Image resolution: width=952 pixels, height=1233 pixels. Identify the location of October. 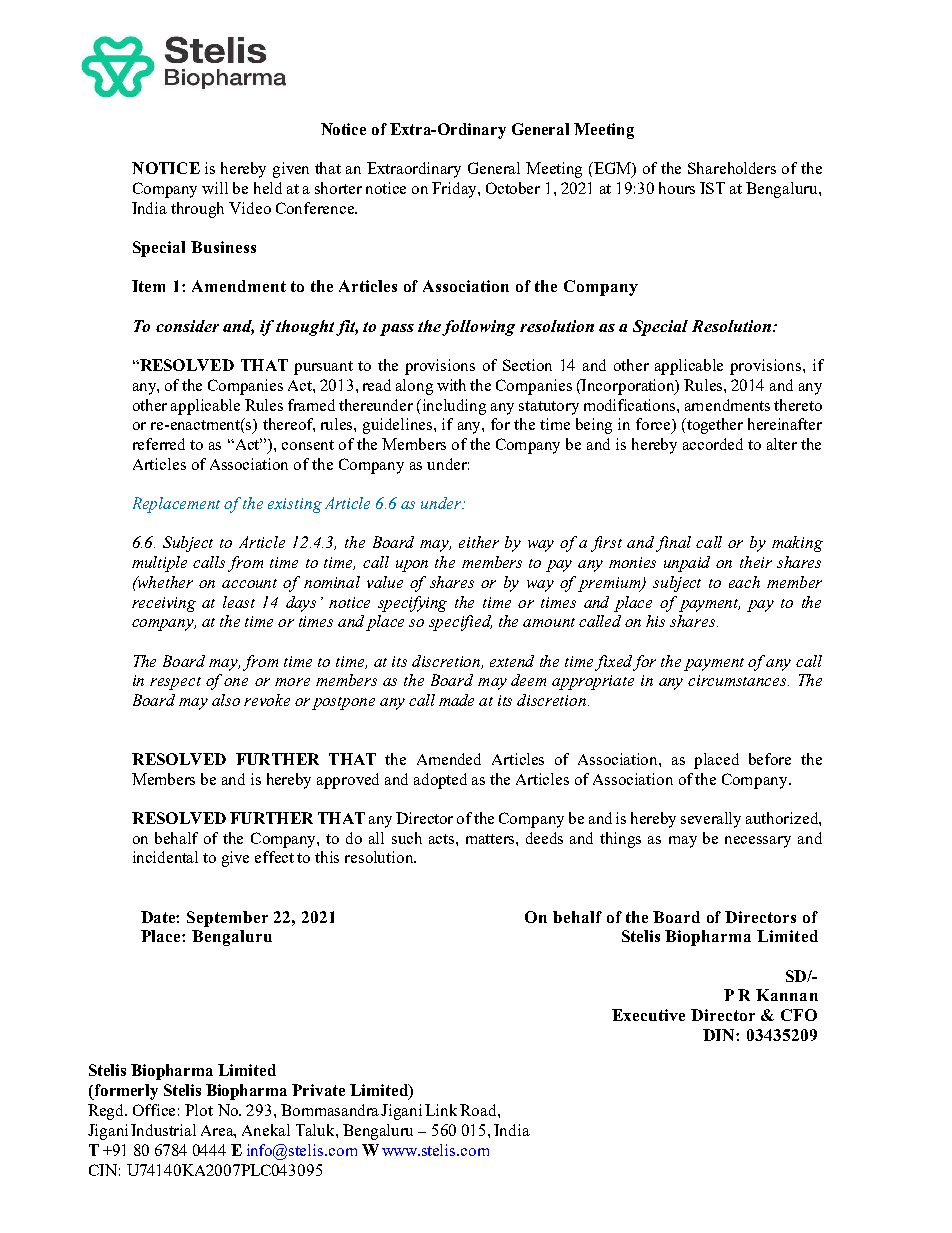
(513, 188).
